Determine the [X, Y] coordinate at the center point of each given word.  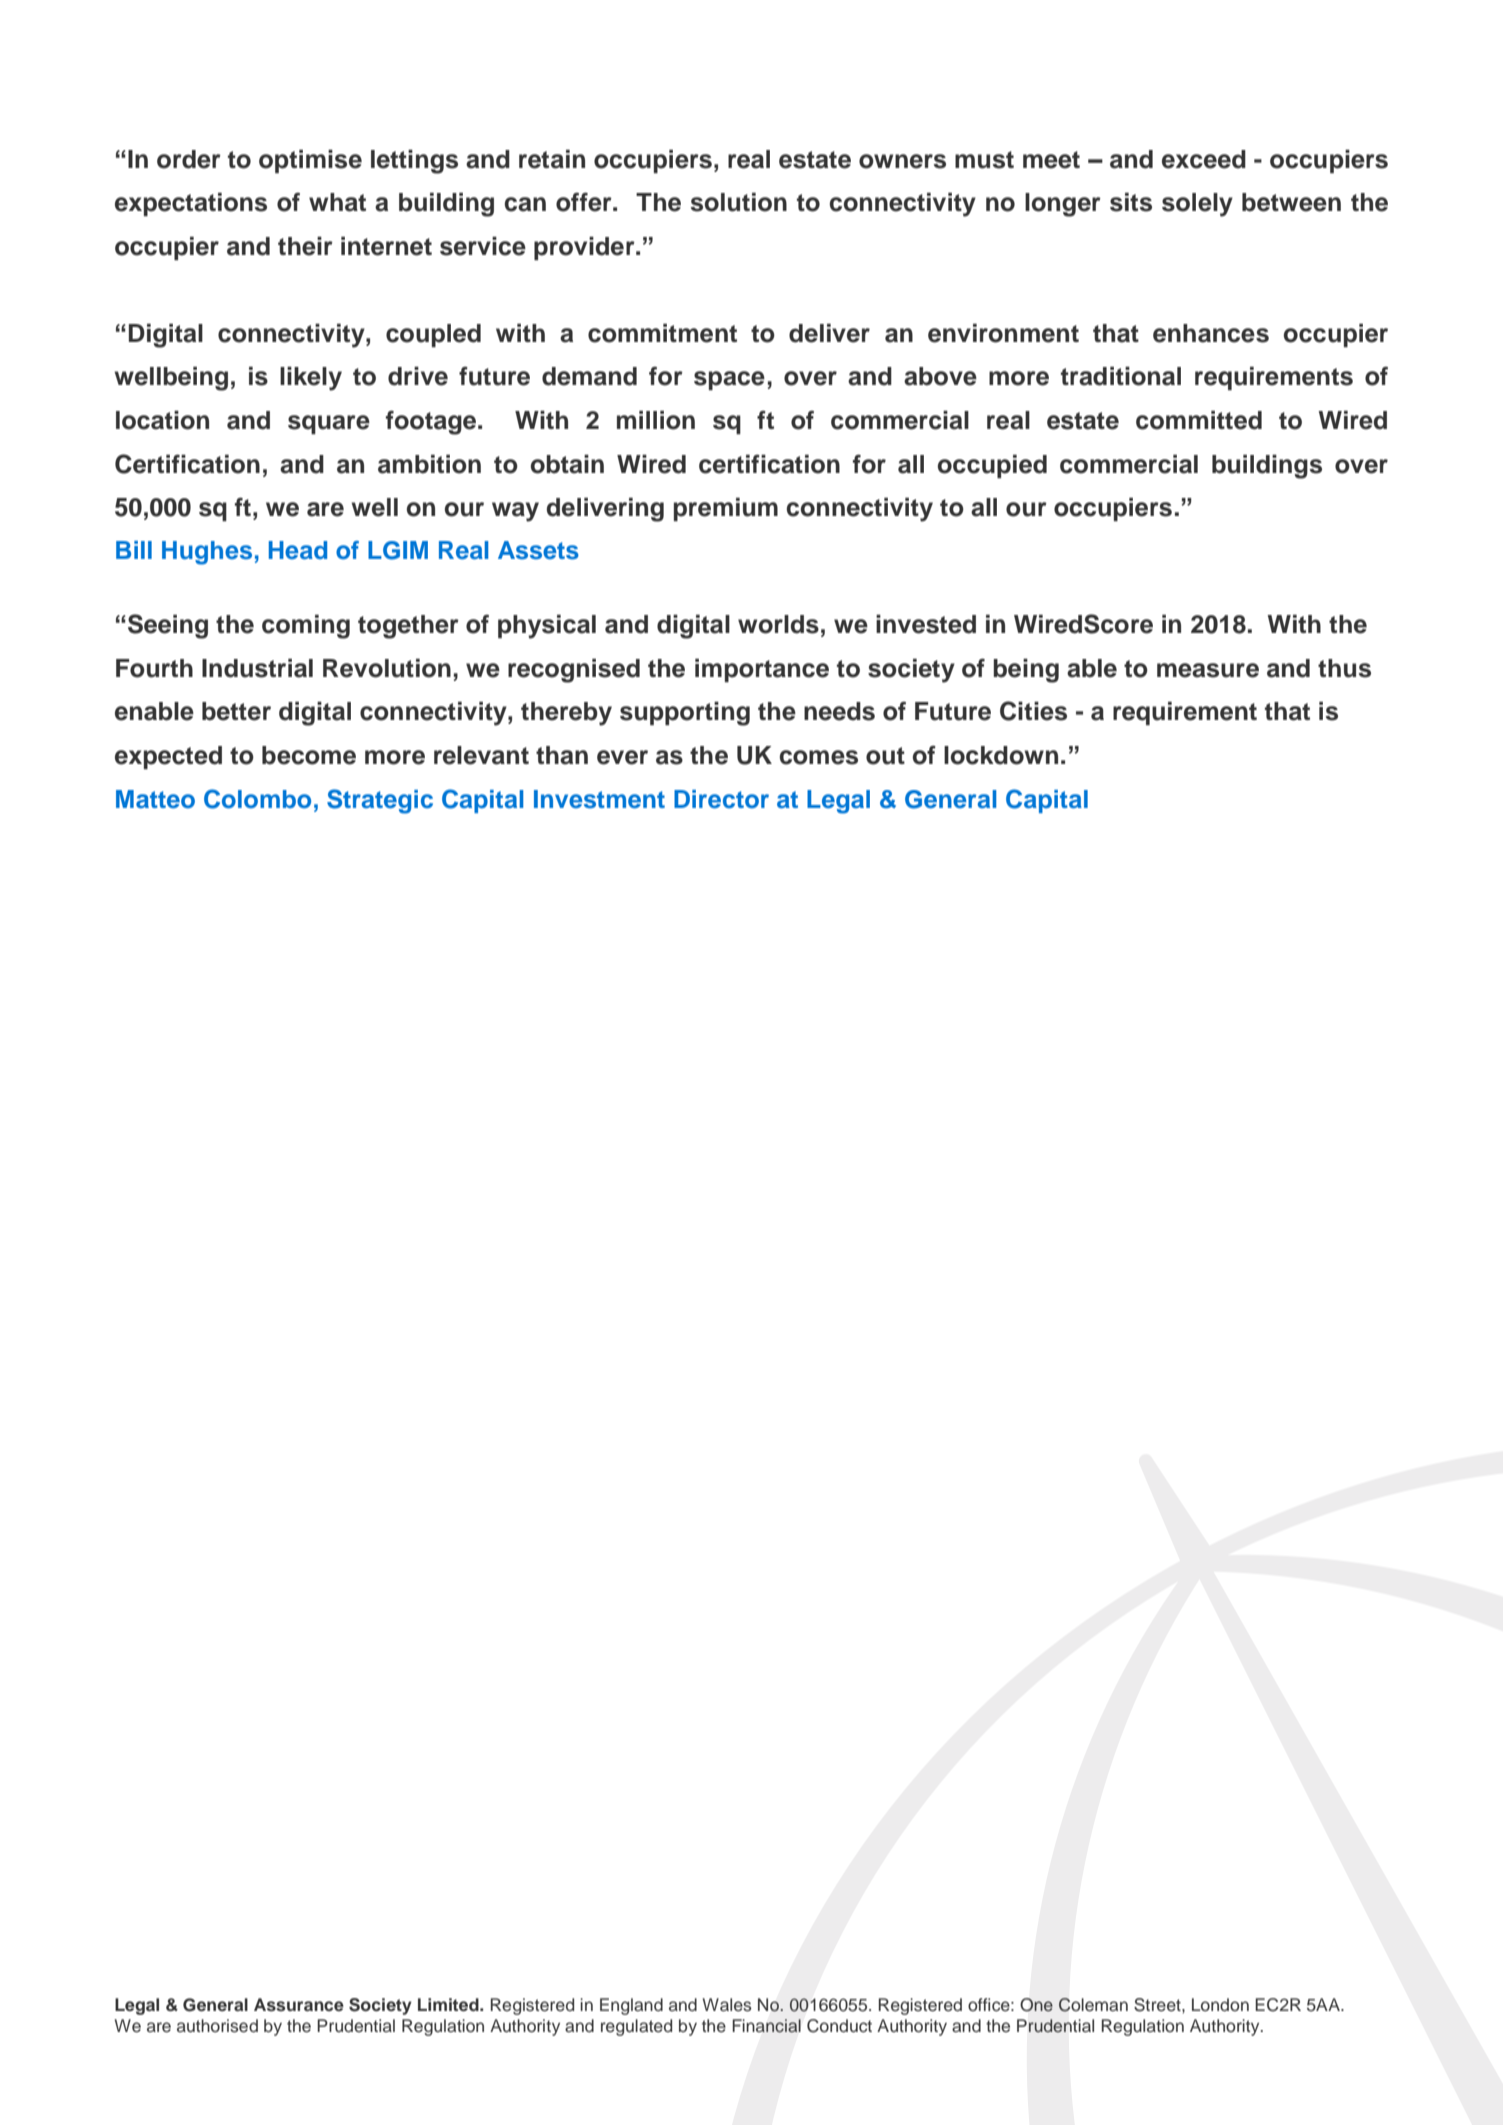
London [1220, 2005]
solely [1197, 205]
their [305, 246]
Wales [727, 2005]
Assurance [299, 2005]
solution [739, 202]
